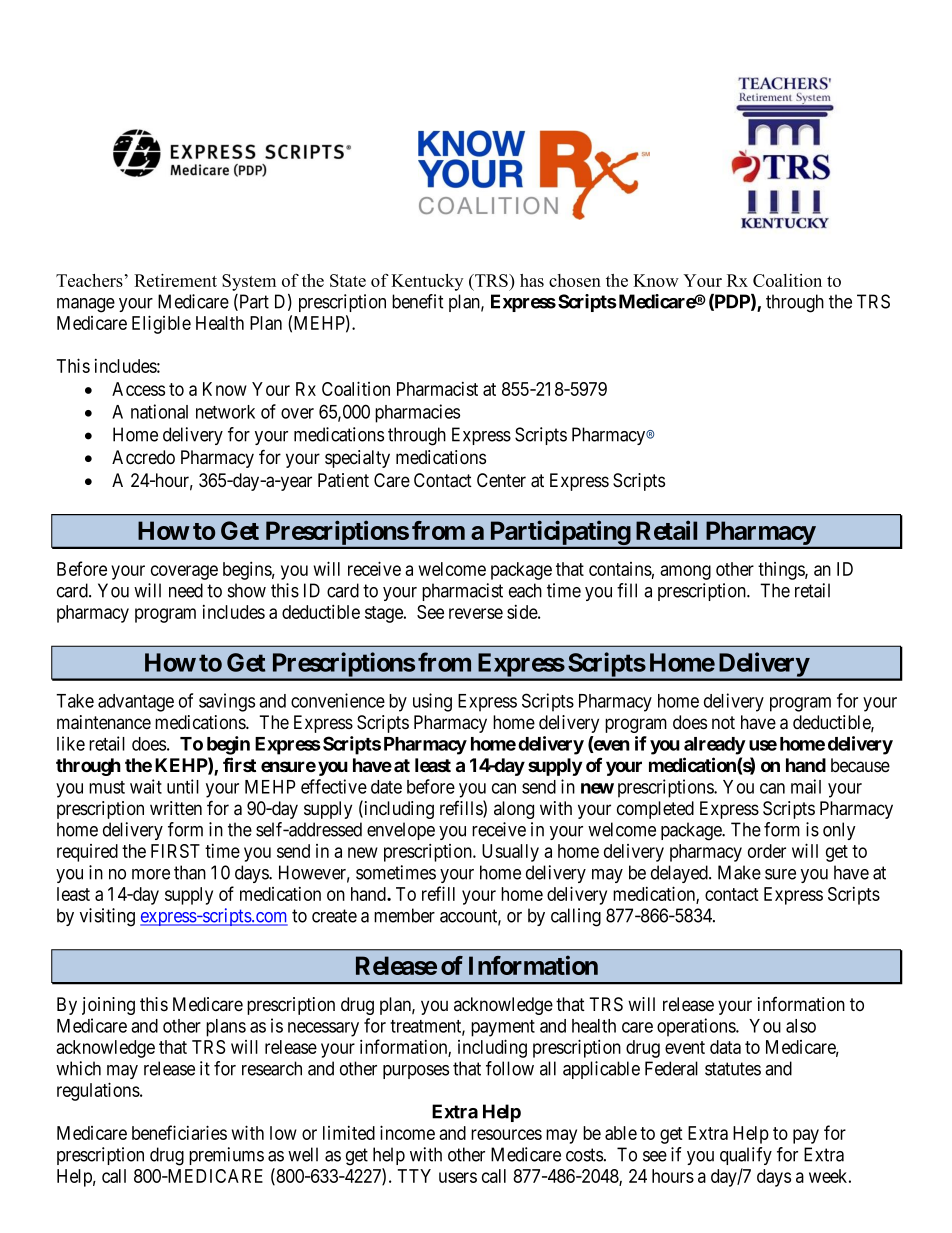 The height and width of the document is (1233, 952). I want to click on not, so click(723, 723).
